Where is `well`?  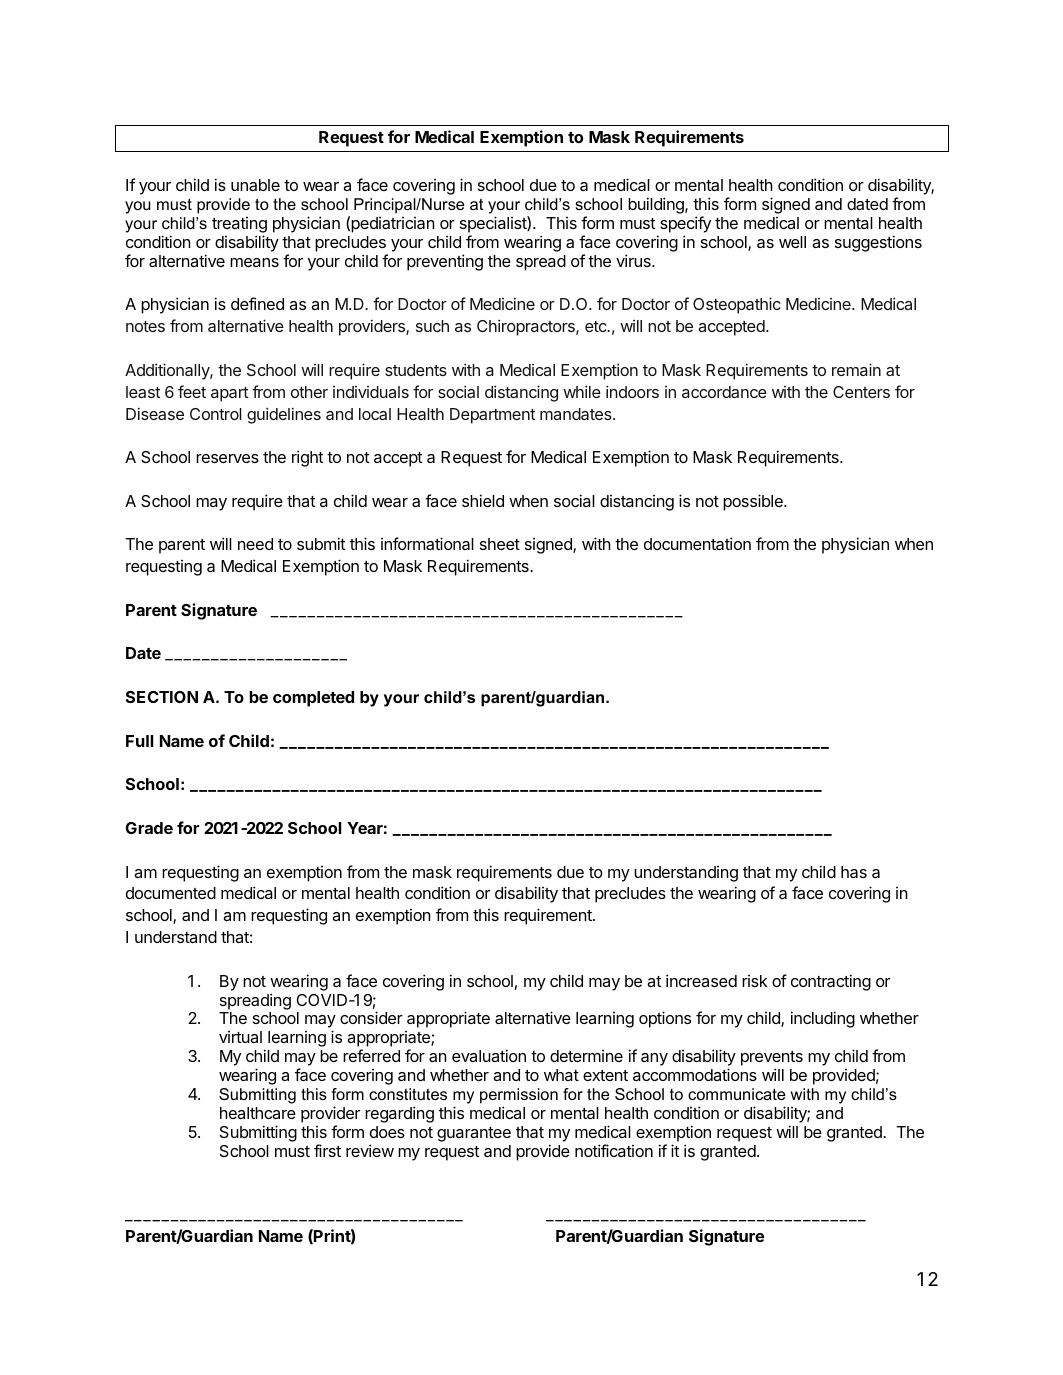
well is located at coordinates (792, 242).
